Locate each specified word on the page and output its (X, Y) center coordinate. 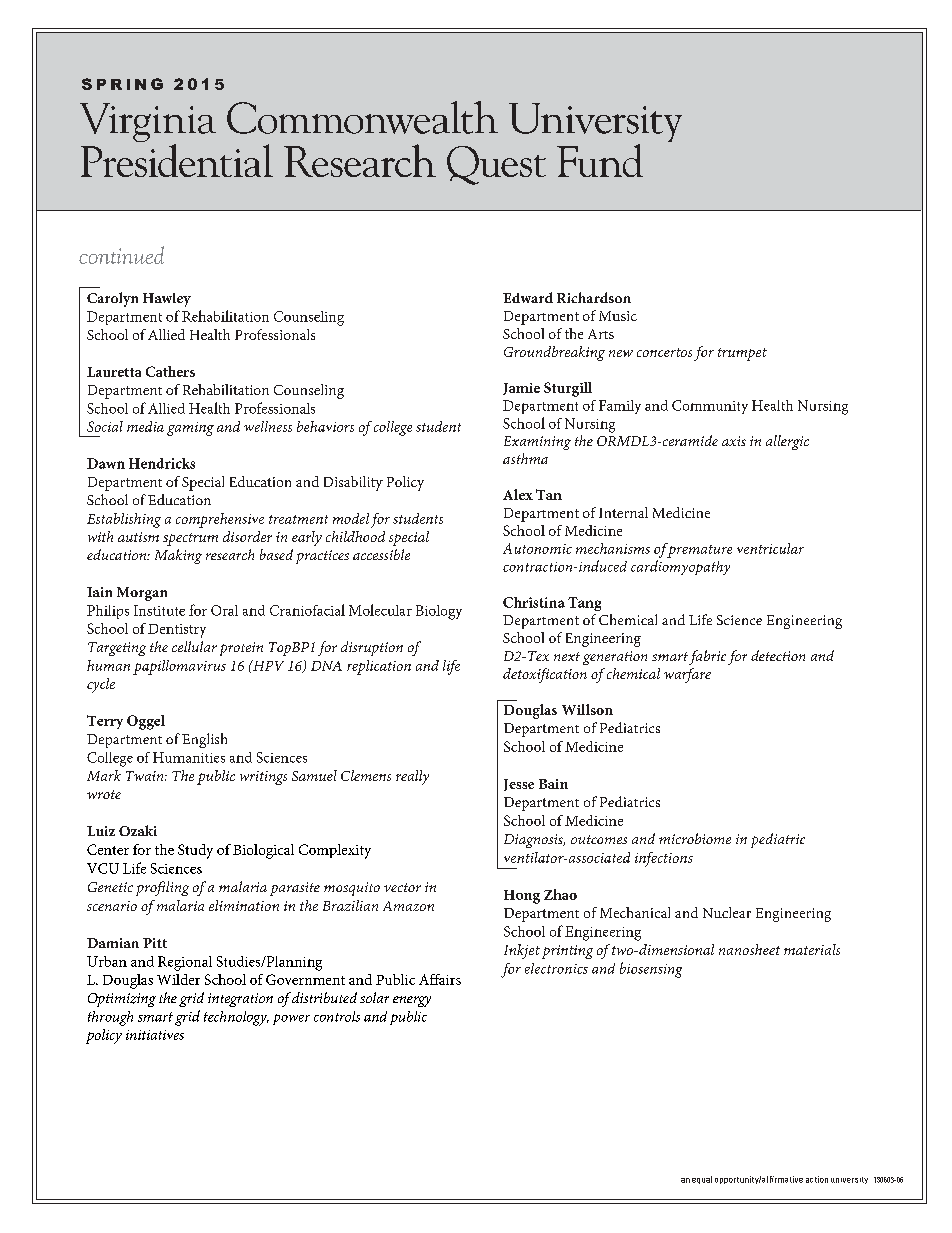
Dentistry (177, 631)
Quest (496, 165)
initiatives (155, 1035)
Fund (600, 160)
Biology (439, 612)
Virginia (148, 124)
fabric (707, 657)
